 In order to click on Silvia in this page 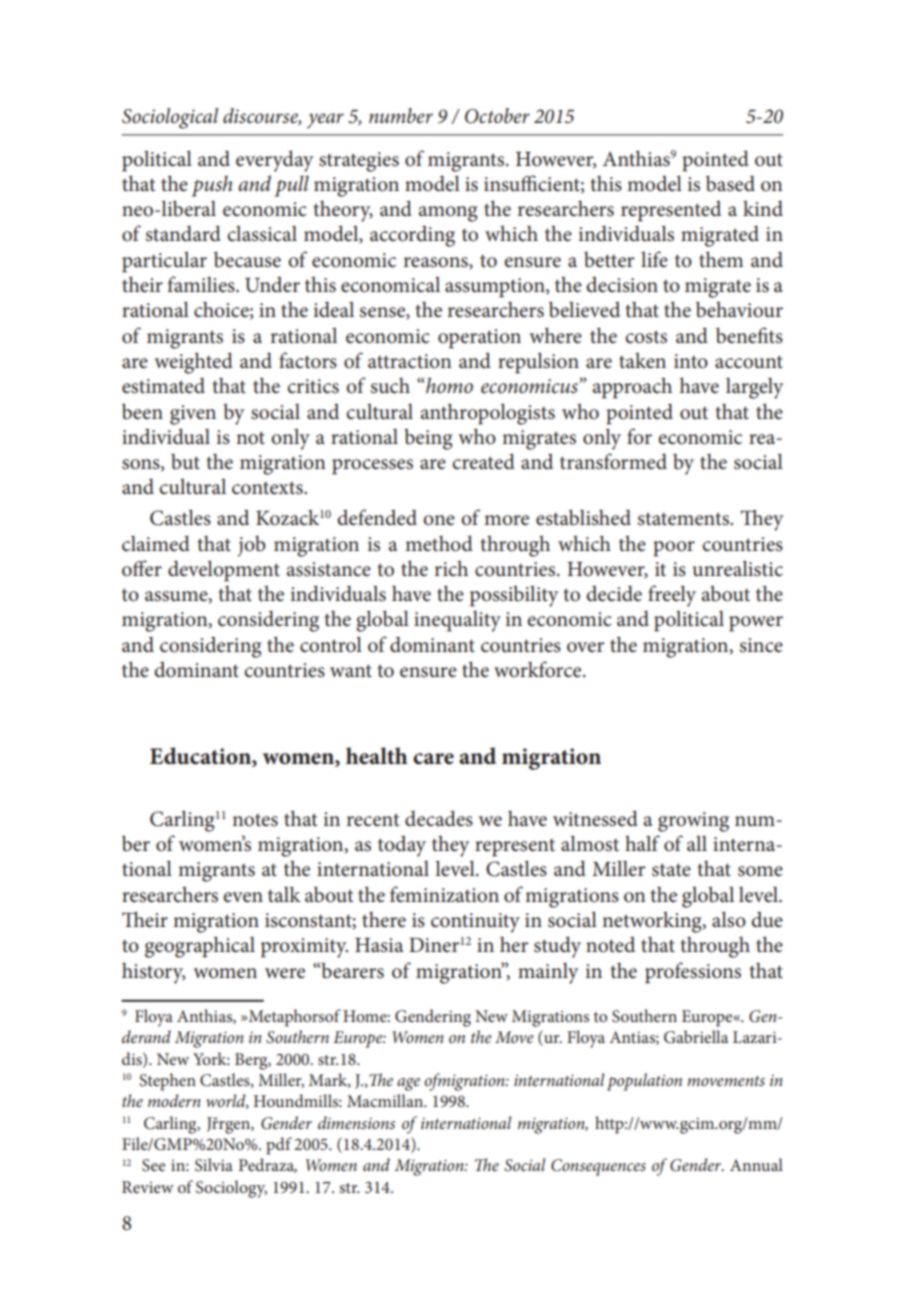, I will do `click(214, 1165)`.
